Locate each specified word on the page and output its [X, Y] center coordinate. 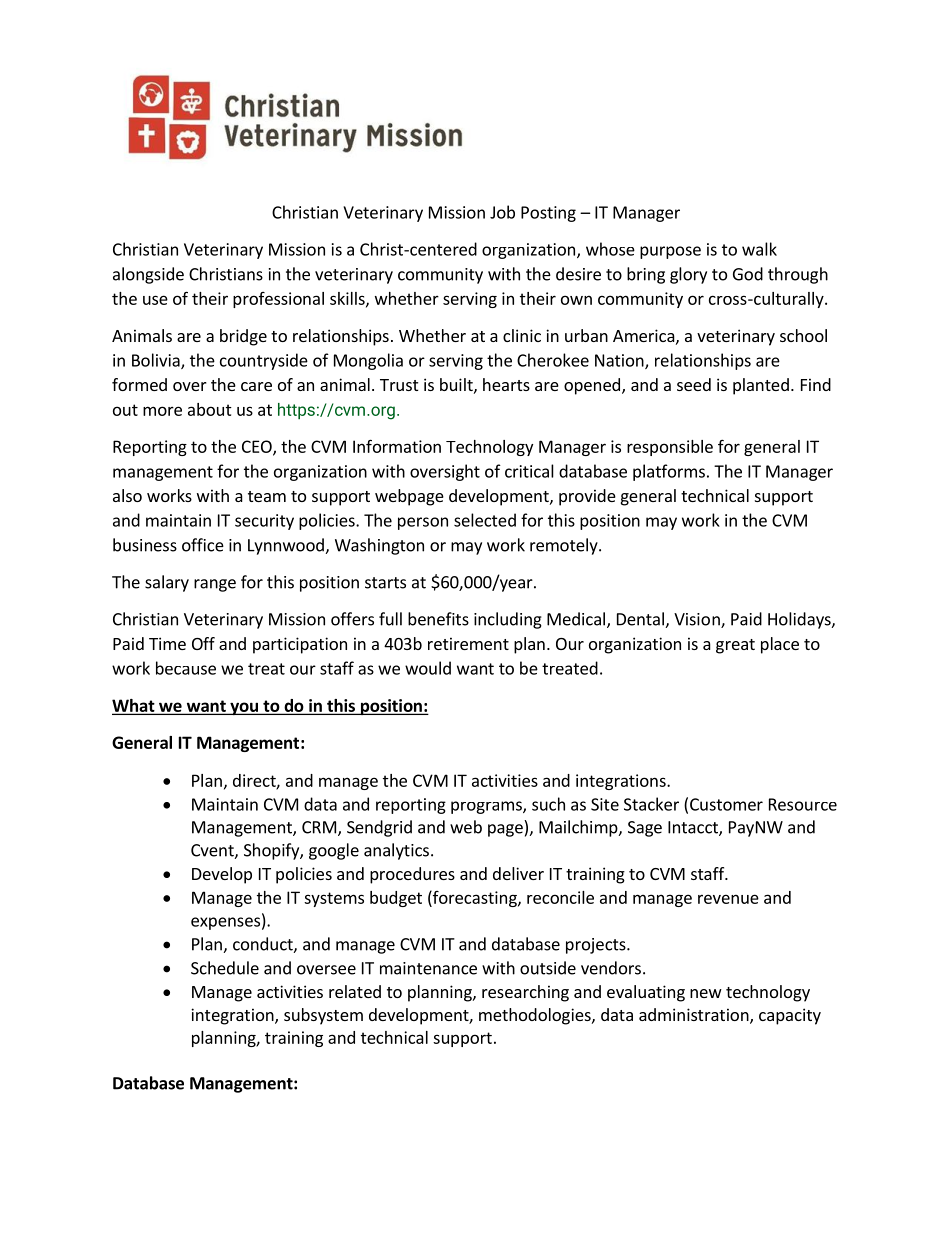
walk [759, 249]
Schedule [225, 968]
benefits [438, 619]
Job [502, 212]
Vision [698, 620]
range [215, 585]
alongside [148, 275]
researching [525, 993]
